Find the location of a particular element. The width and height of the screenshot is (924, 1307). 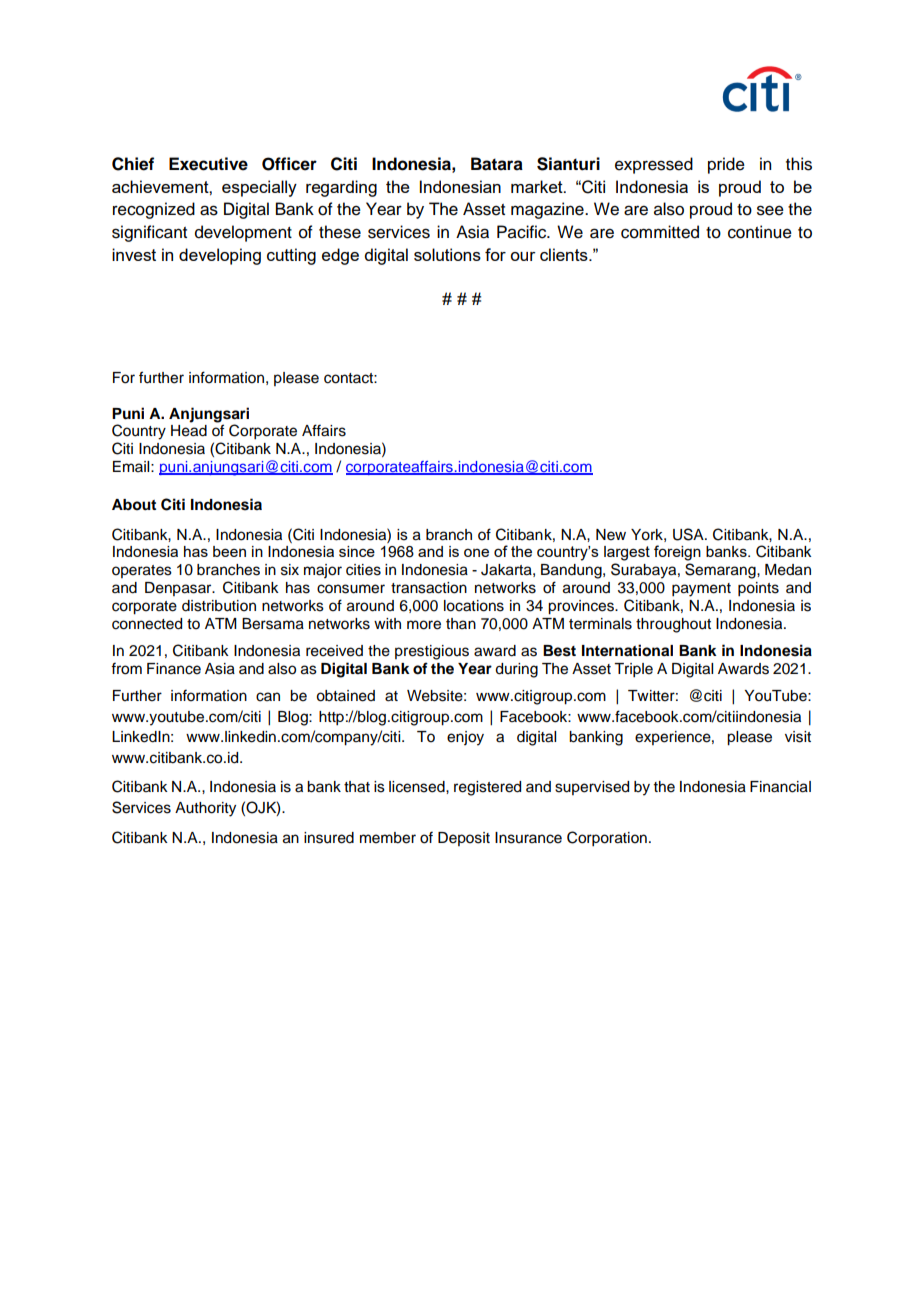

since is located at coordinates (357, 551).
